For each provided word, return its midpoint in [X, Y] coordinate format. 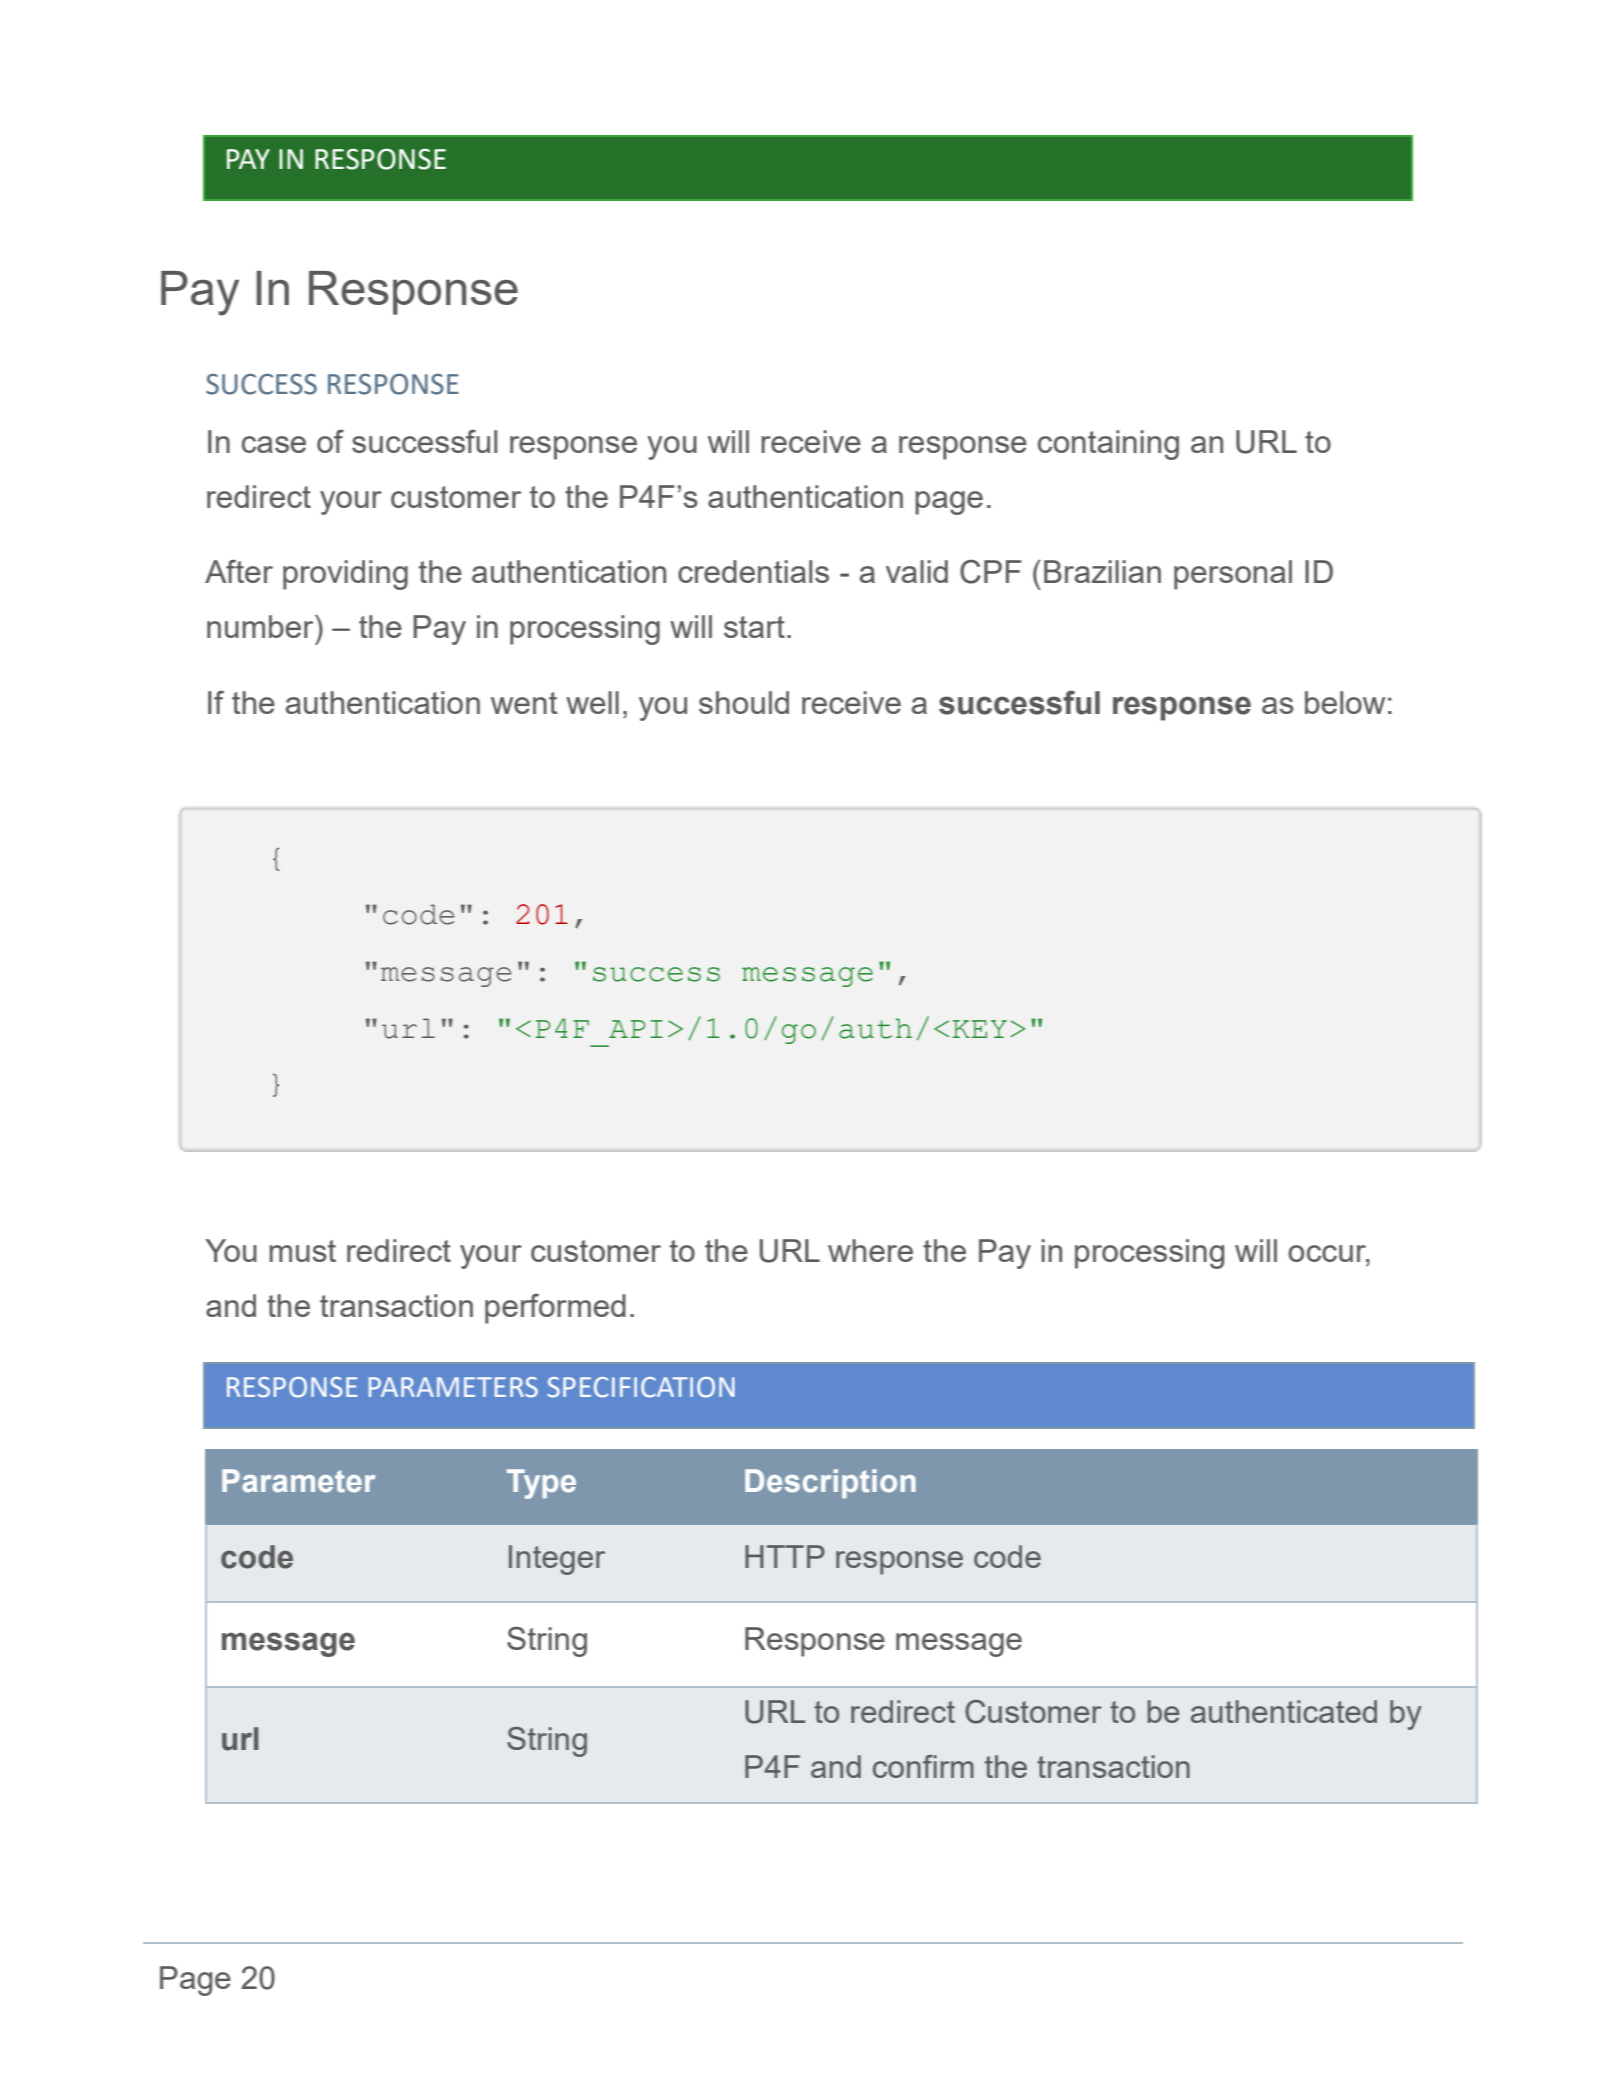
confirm [923, 1766]
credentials [753, 571]
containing [1108, 445]
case [274, 444]
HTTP [785, 1556]
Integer [557, 1560]
